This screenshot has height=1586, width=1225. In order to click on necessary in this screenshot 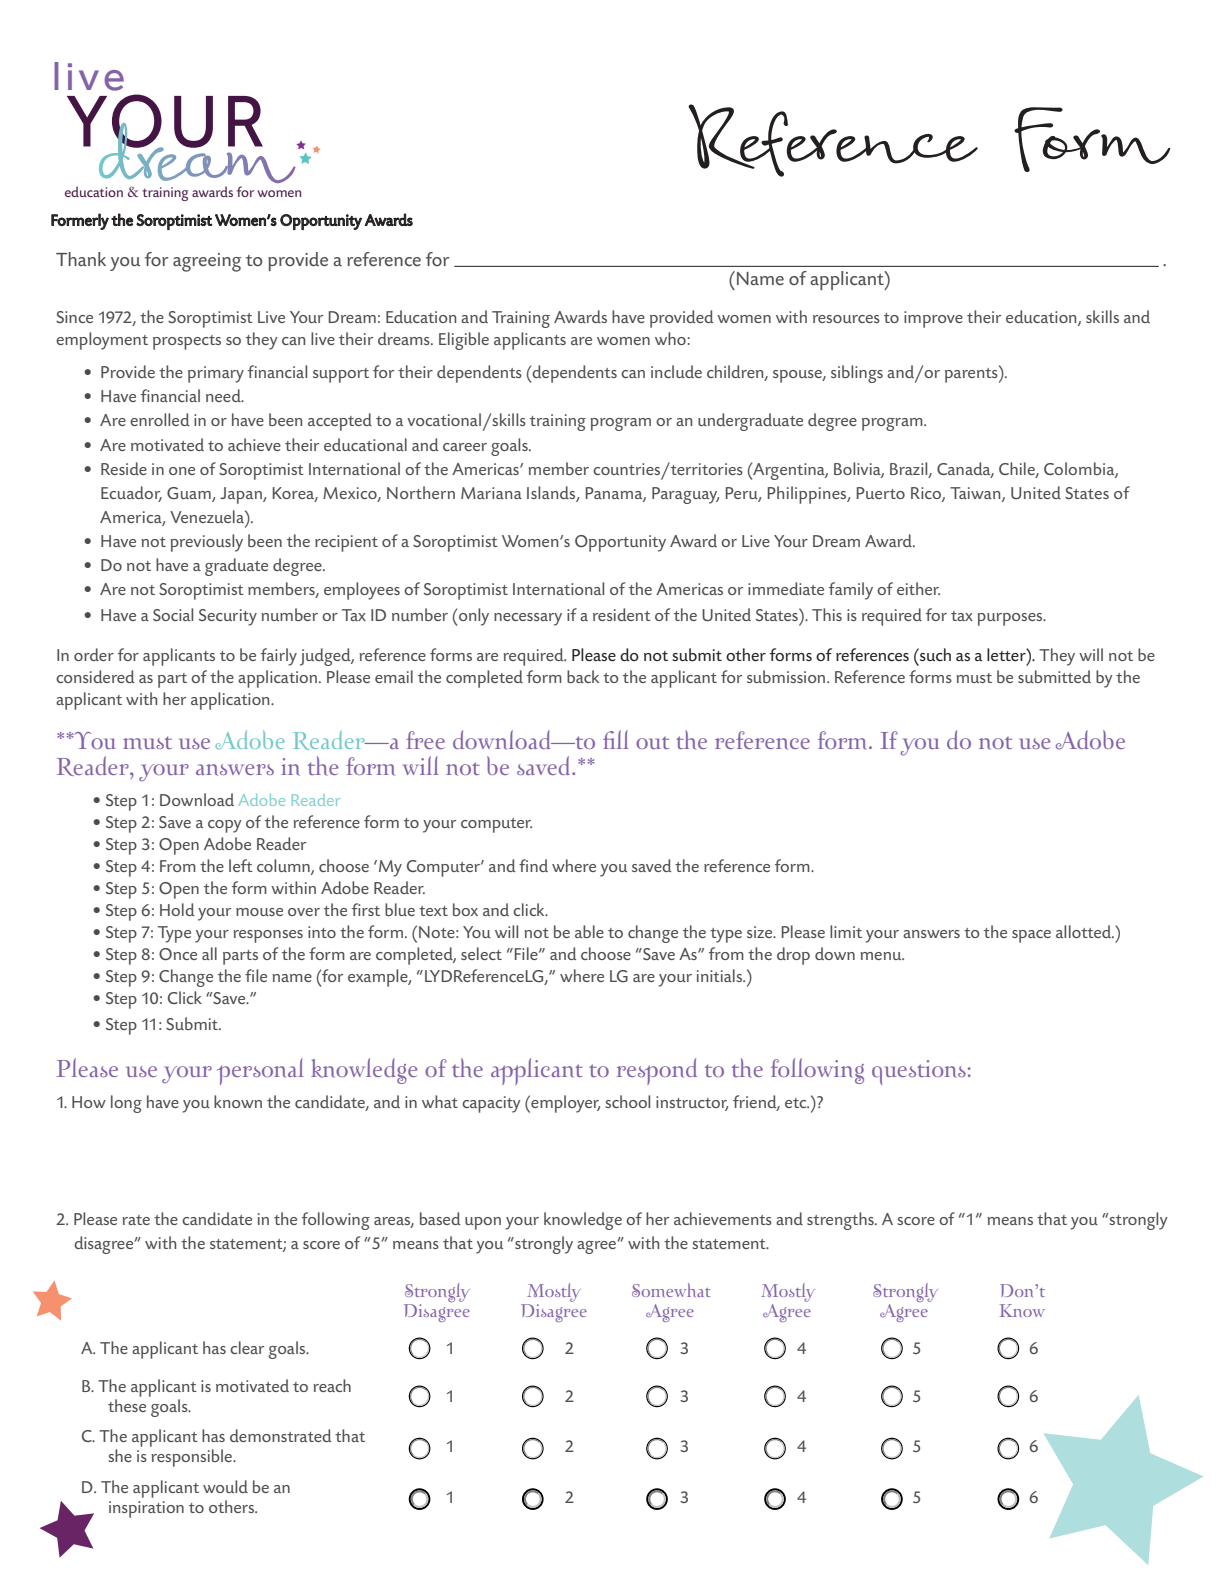, I will do `click(528, 619)`.
